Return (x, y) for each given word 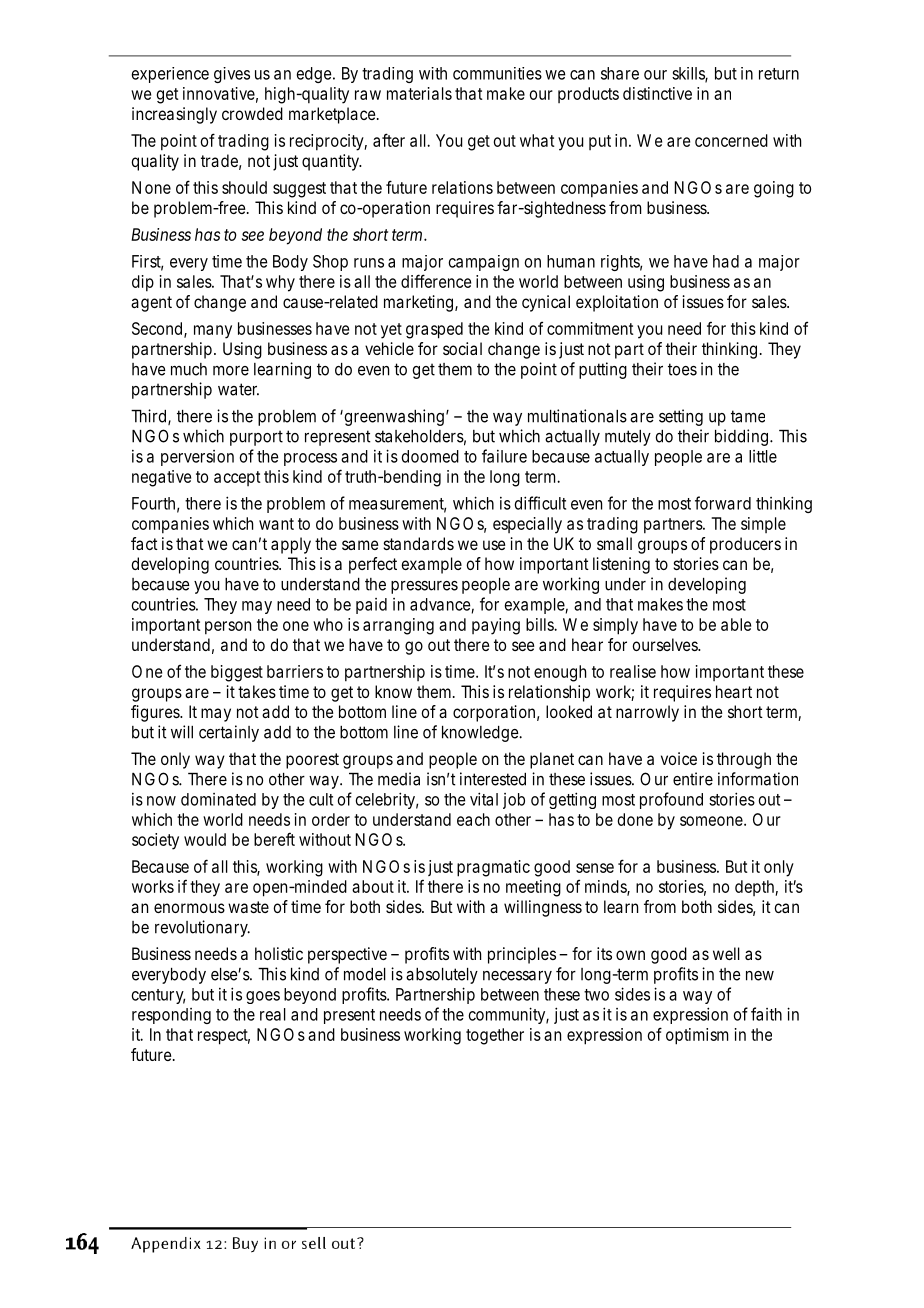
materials (419, 93)
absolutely (442, 976)
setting (681, 417)
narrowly (647, 713)
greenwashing (393, 417)
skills (690, 74)
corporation (494, 713)
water (238, 389)
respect (224, 1037)
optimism (697, 1036)
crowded (252, 113)
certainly (229, 733)
